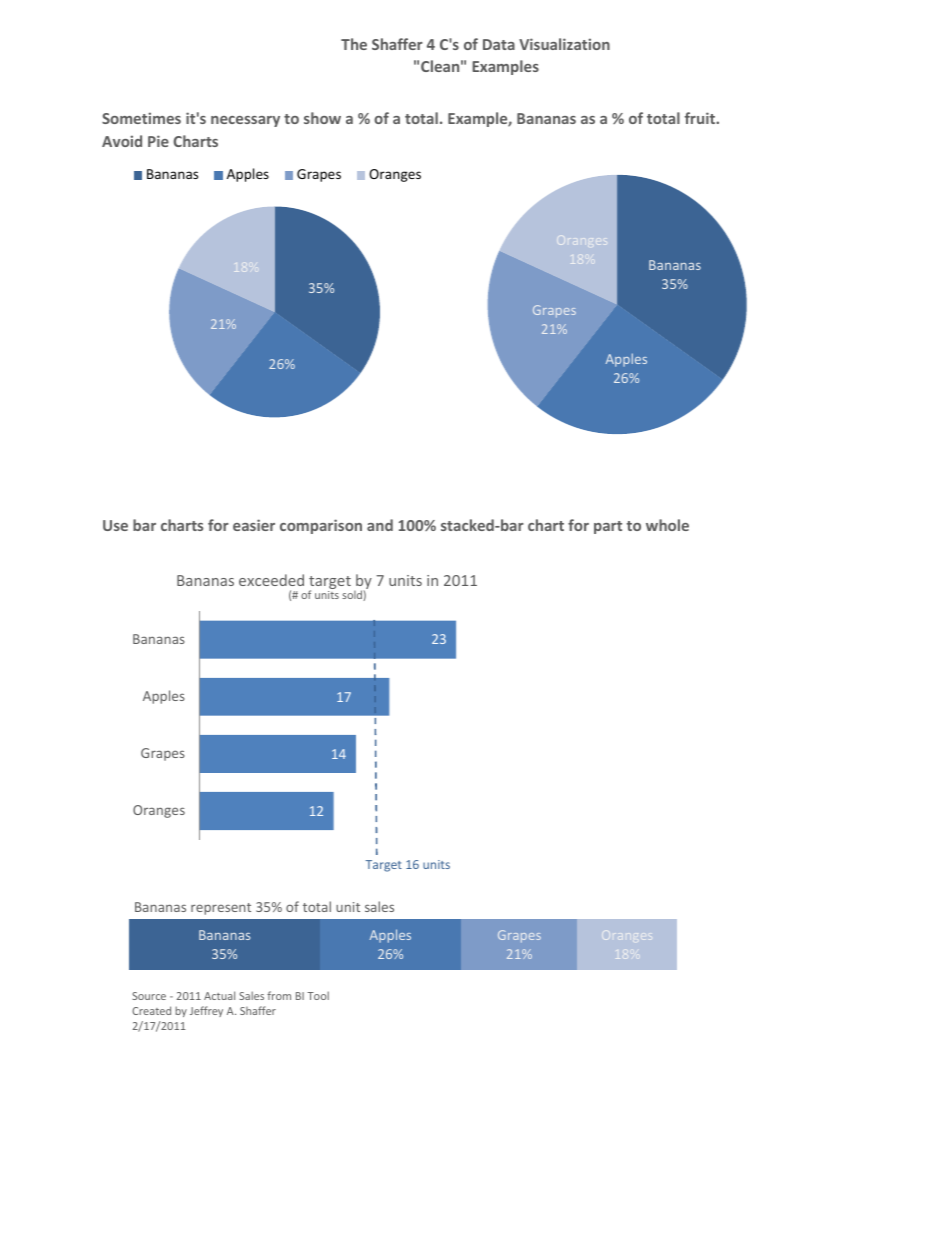 The height and width of the screenshot is (1233, 952). I want to click on The, so click(354, 44).
